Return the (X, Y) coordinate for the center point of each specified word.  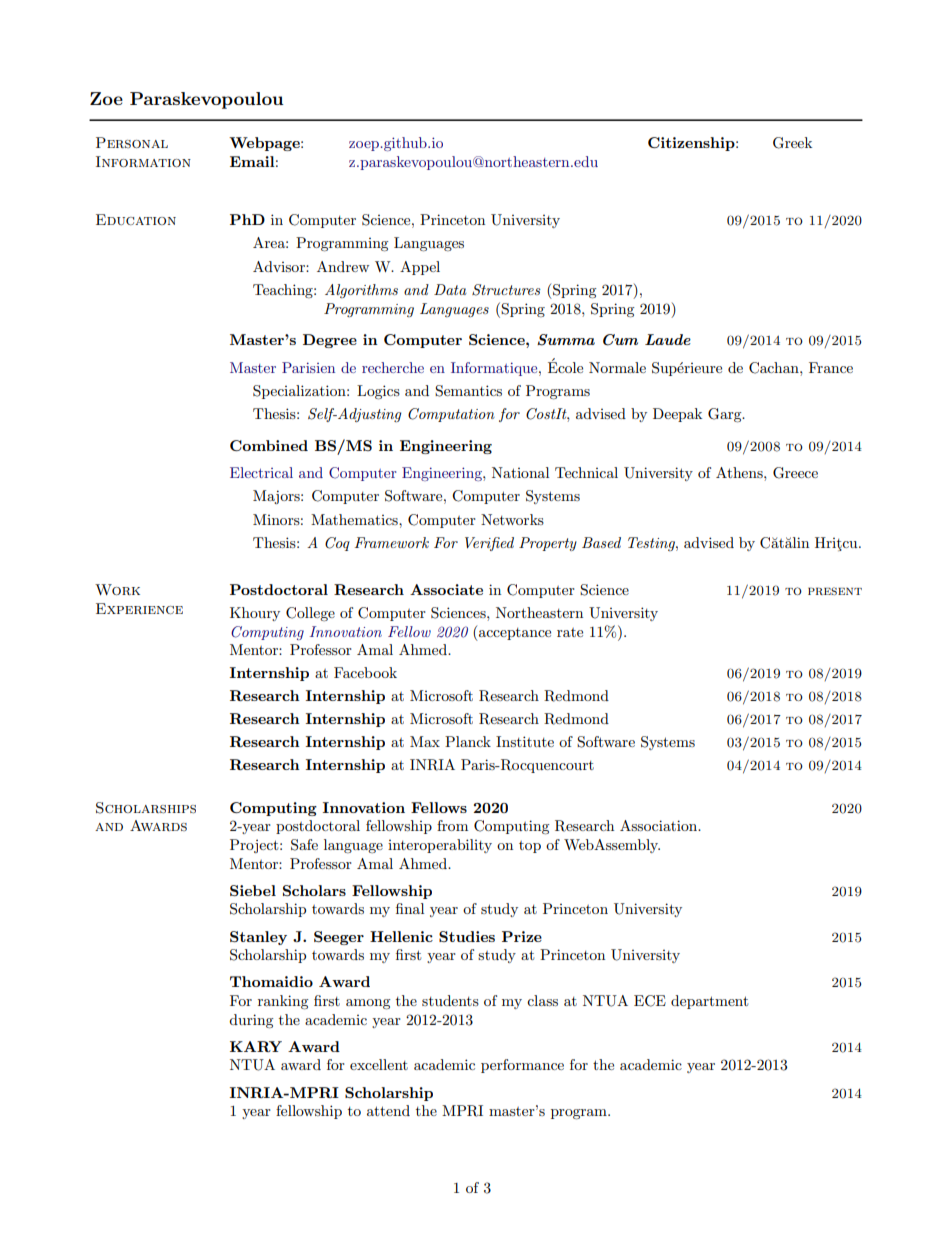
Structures (506, 290)
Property (548, 544)
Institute (525, 741)
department (709, 1002)
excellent (379, 1064)
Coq (337, 544)
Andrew (343, 266)
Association (660, 825)
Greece (795, 473)
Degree (330, 341)
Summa (566, 340)
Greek (792, 143)
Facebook (365, 672)
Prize (522, 936)
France (831, 367)
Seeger (339, 938)
